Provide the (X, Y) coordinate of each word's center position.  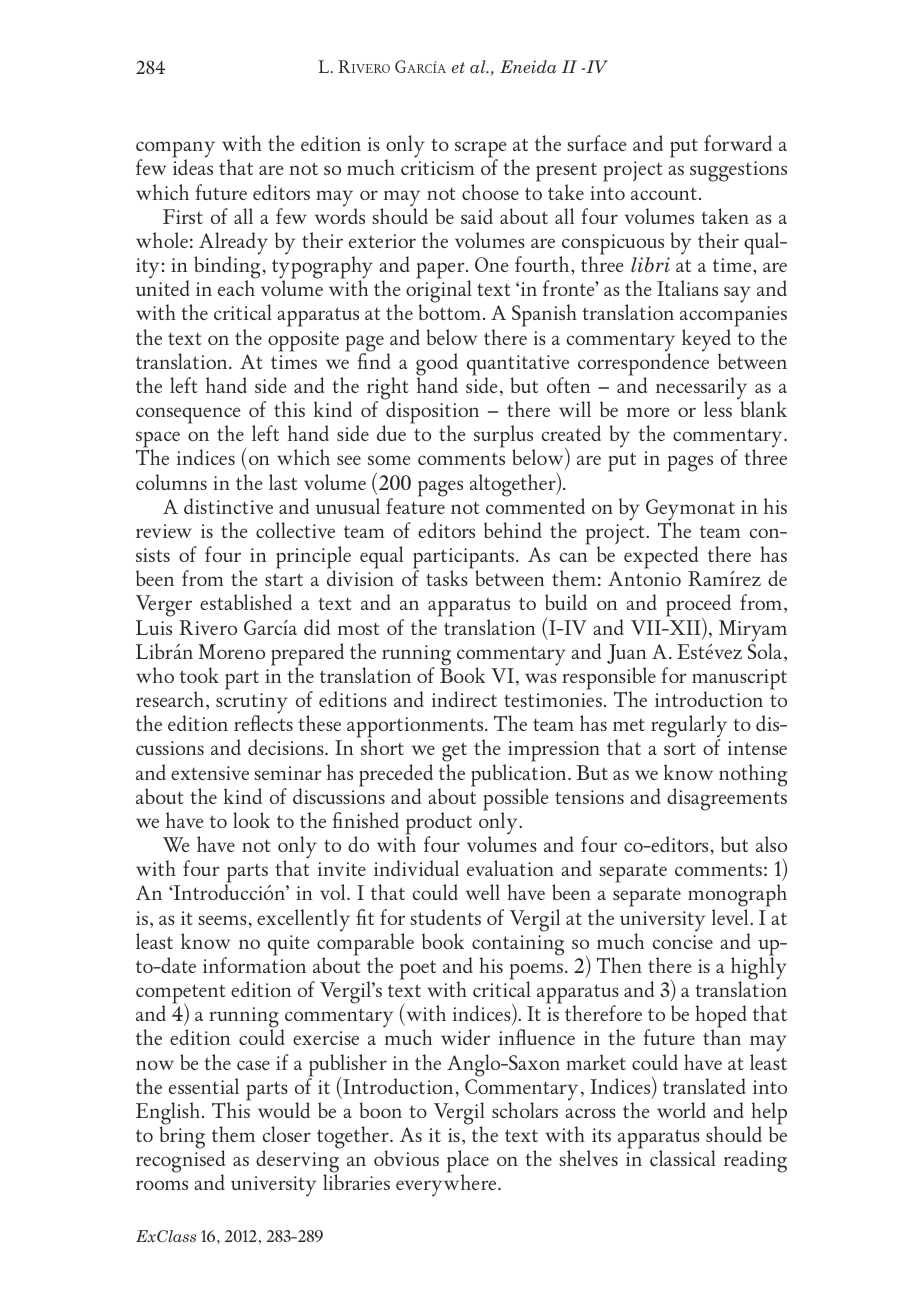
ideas (192, 166)
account (664, 193)
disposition (431, 412)
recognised (180, 1162)
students (445, 917)
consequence (188, 416)
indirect (464, 699)
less (718, 409)
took (199, 675)
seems (222, 920)
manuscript (739, 680)
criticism (438, 168)
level (731, 917)
